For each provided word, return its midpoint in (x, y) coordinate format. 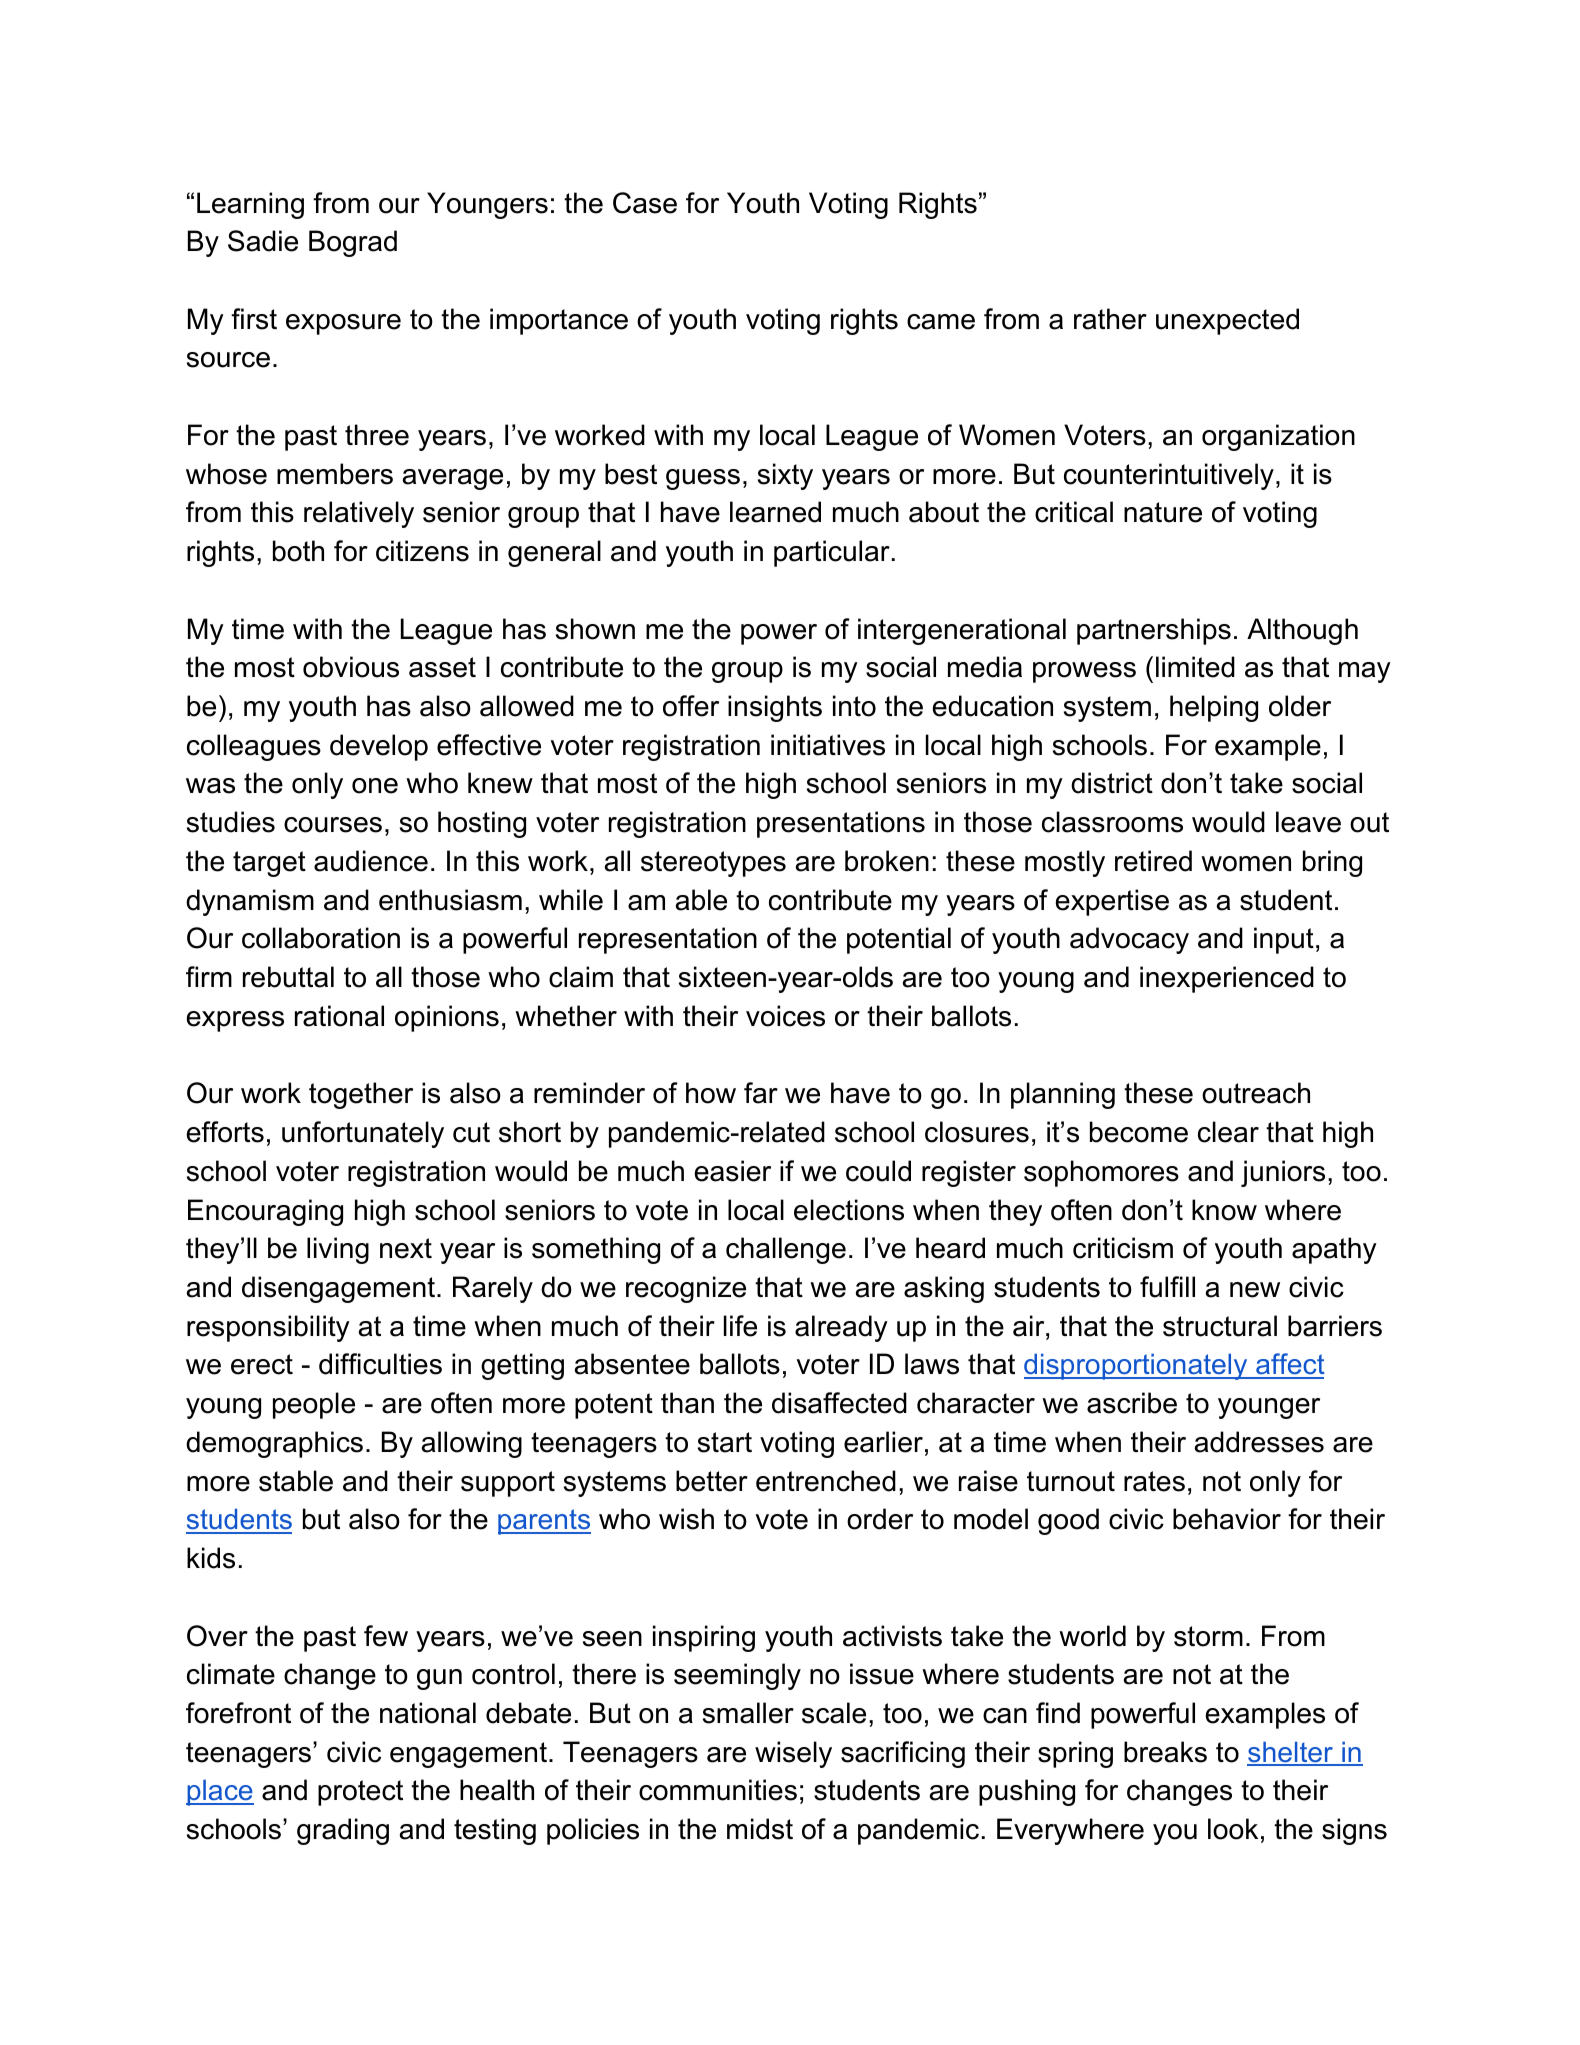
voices (785, 1016)
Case (645, 203)
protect (360, 1793)
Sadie (263, 241)
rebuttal (288, 977)
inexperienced (1227, 979)
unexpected (1227, 321)
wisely (793, 1754)
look (1233, 1829)
